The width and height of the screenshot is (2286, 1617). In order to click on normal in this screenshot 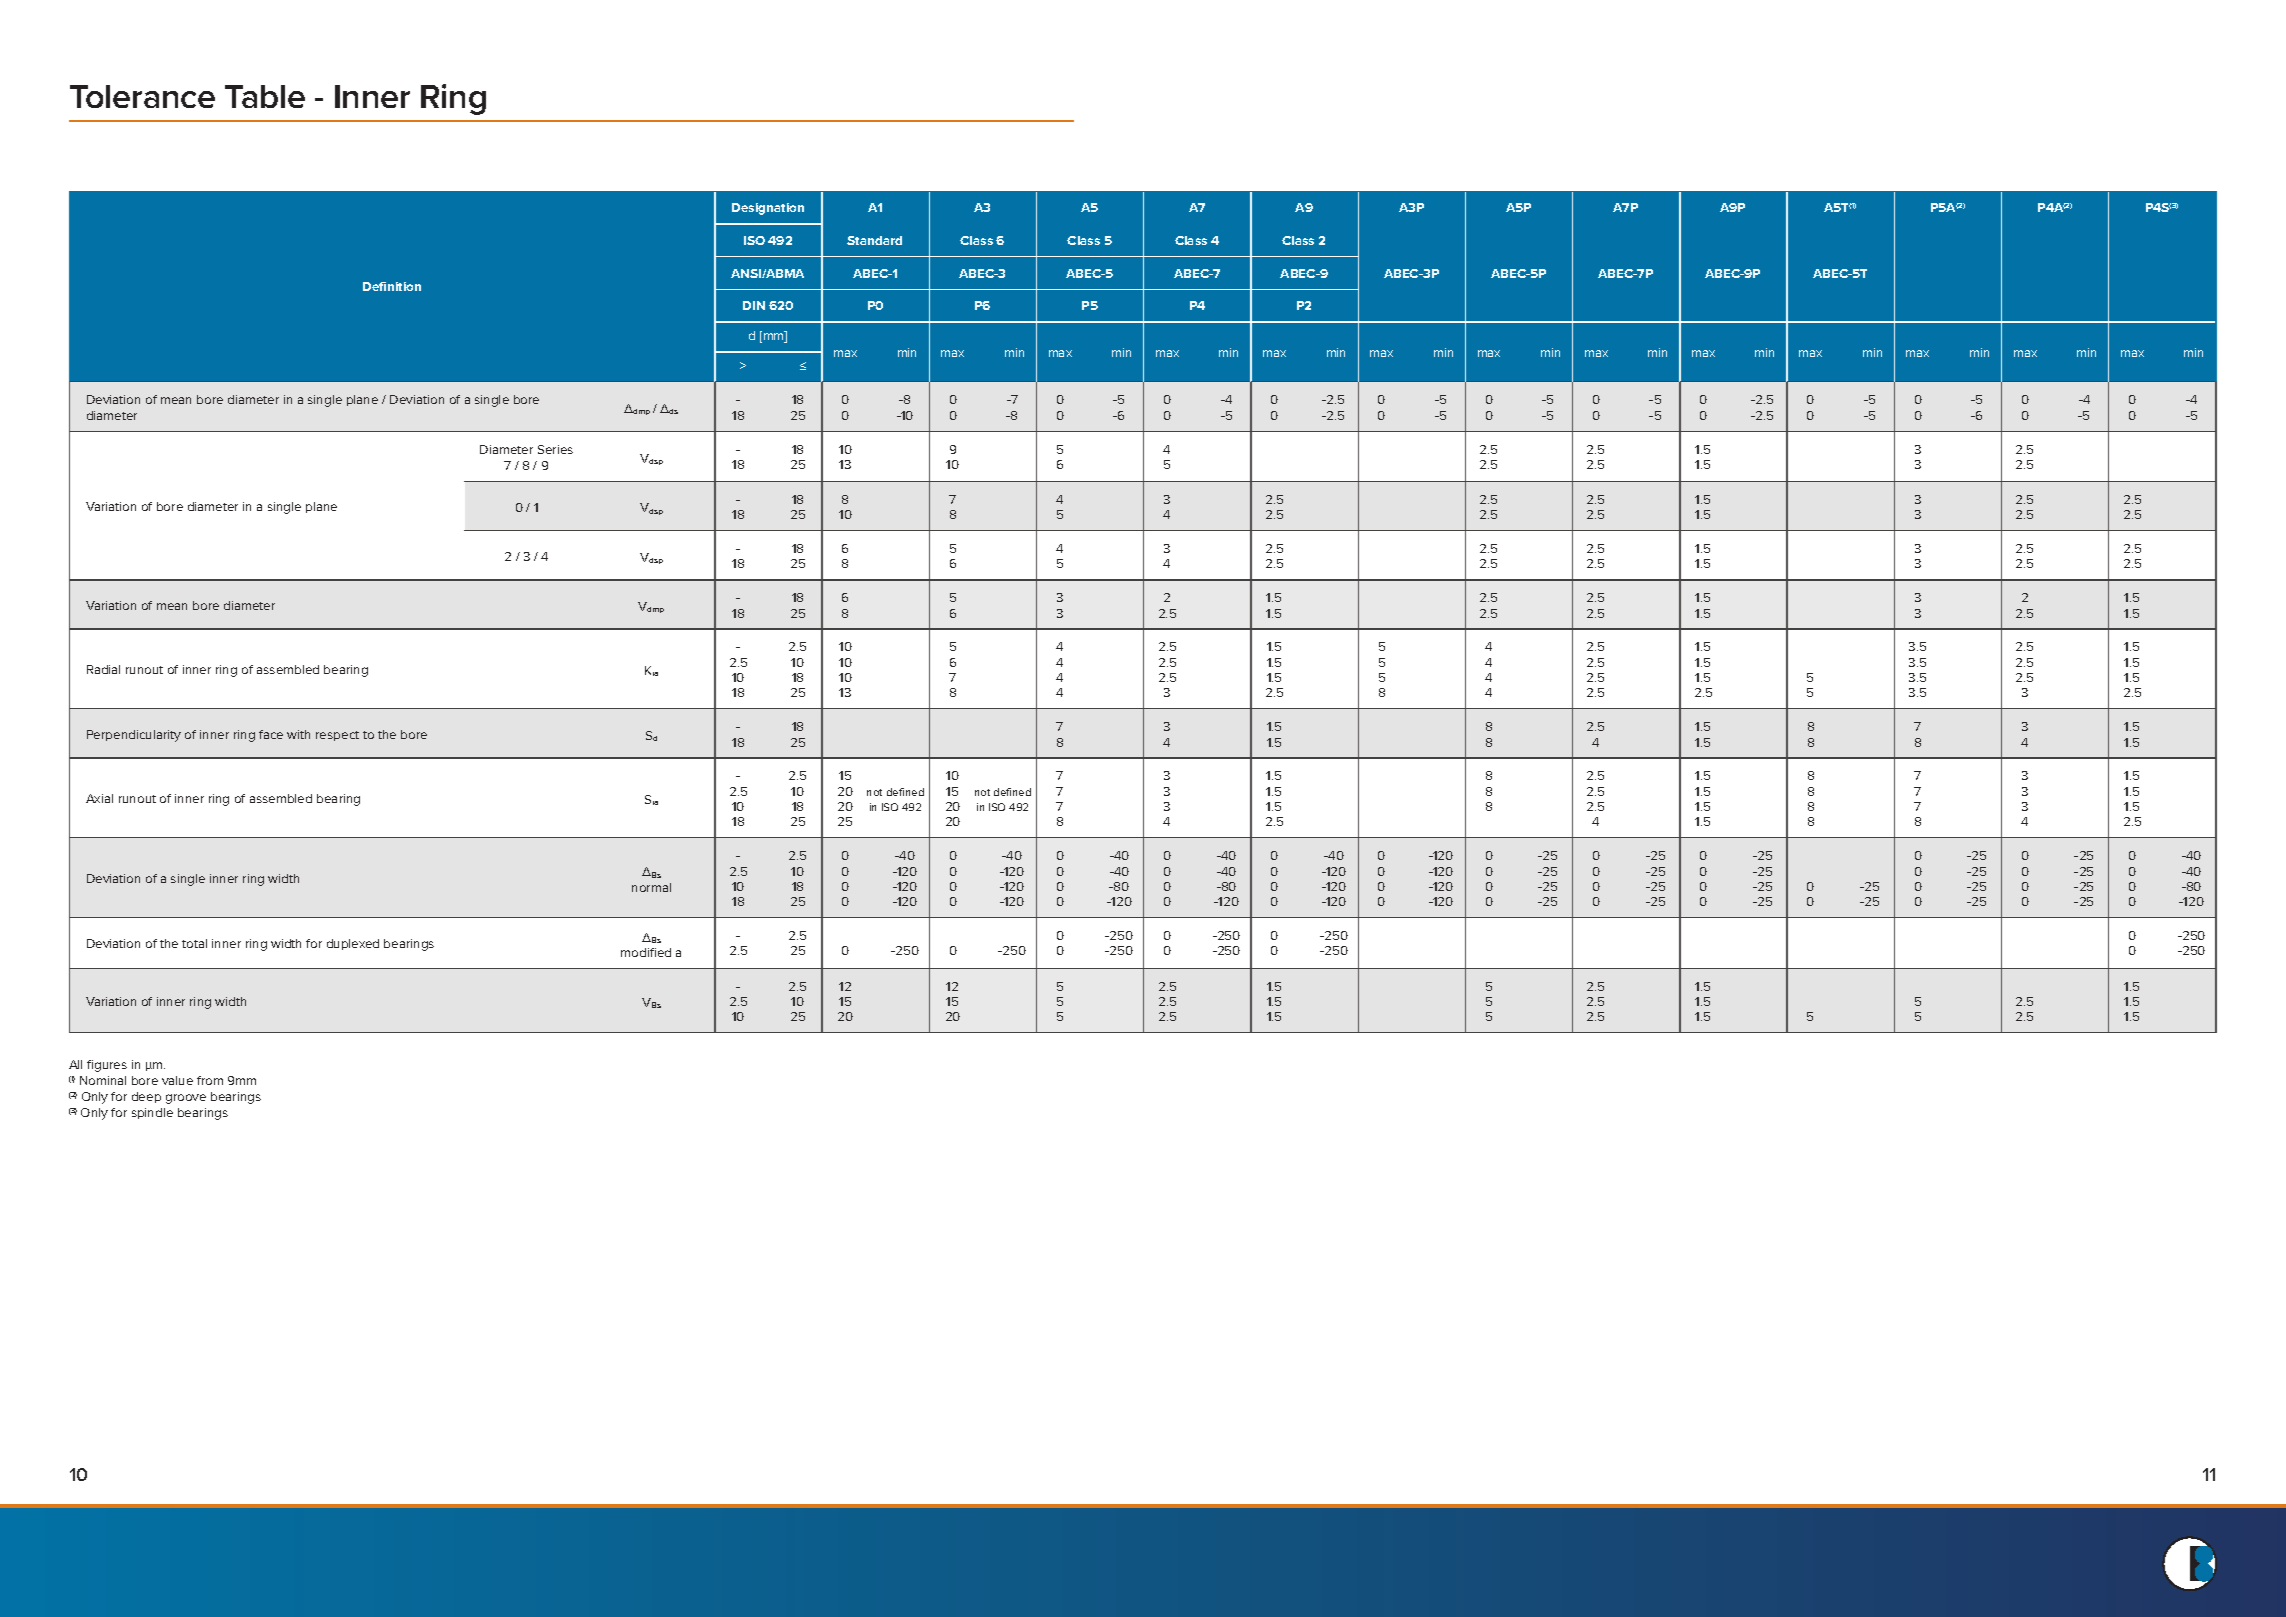, I will do `click(651, 887)`.
